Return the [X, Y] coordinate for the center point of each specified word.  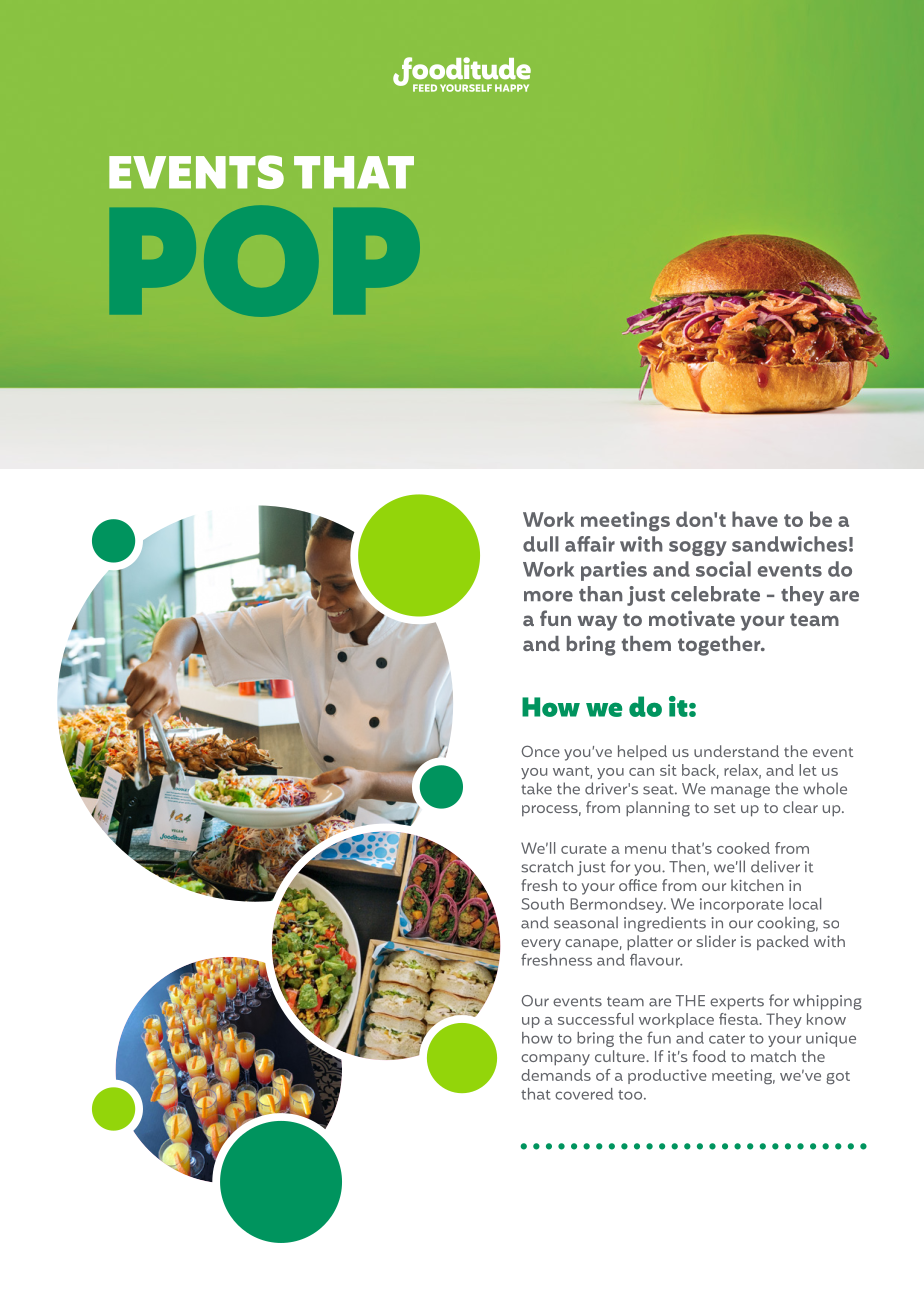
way [597, 623]
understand [736, 751]
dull [541, 544]
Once [541, 751]
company [555, 1060]
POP [265, 261]
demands [556, 1075]
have [755, 519]
